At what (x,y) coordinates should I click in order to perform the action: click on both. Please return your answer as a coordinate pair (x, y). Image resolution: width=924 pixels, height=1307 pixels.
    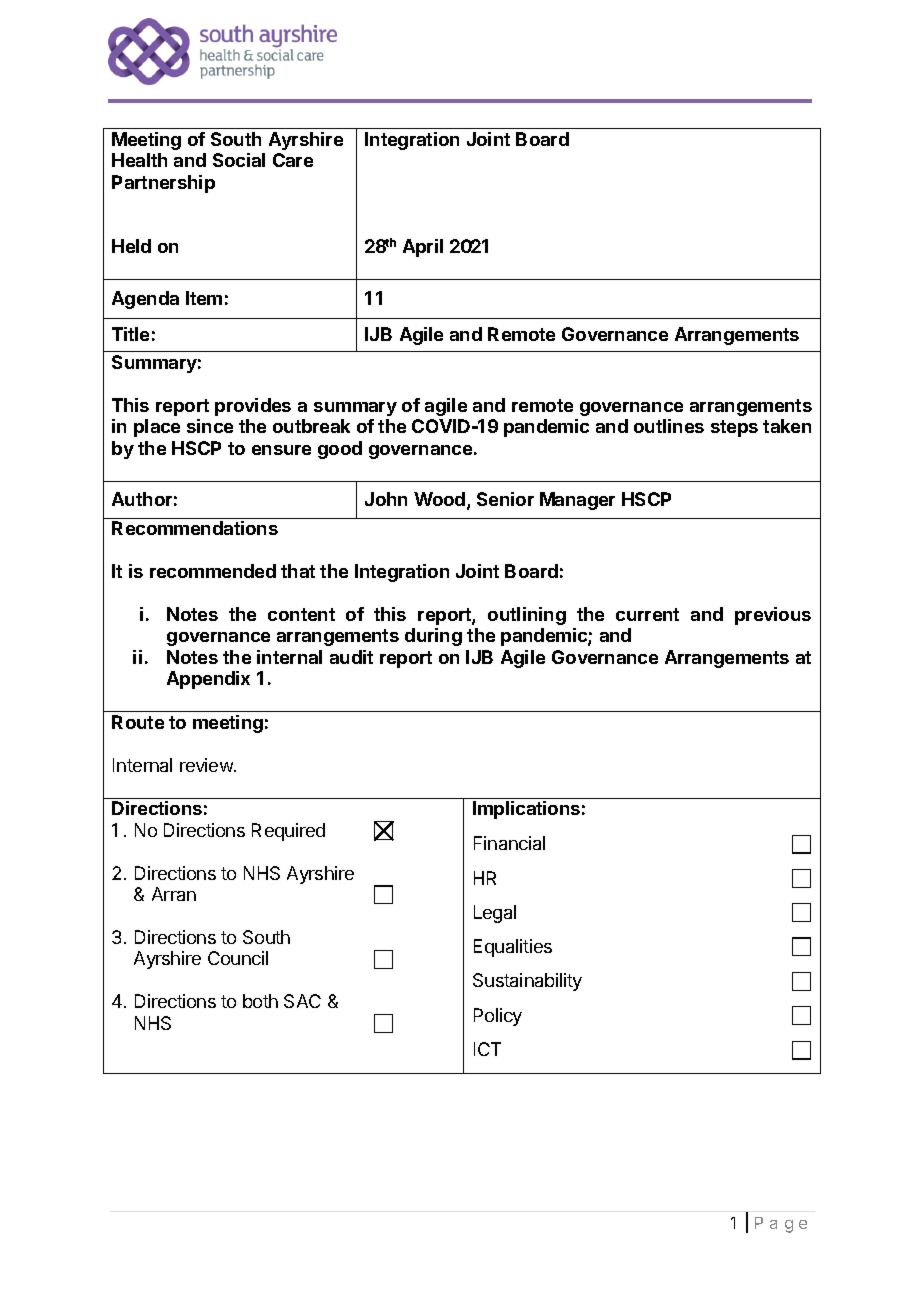
    Looking at the image, I should click on (260, 1001).
